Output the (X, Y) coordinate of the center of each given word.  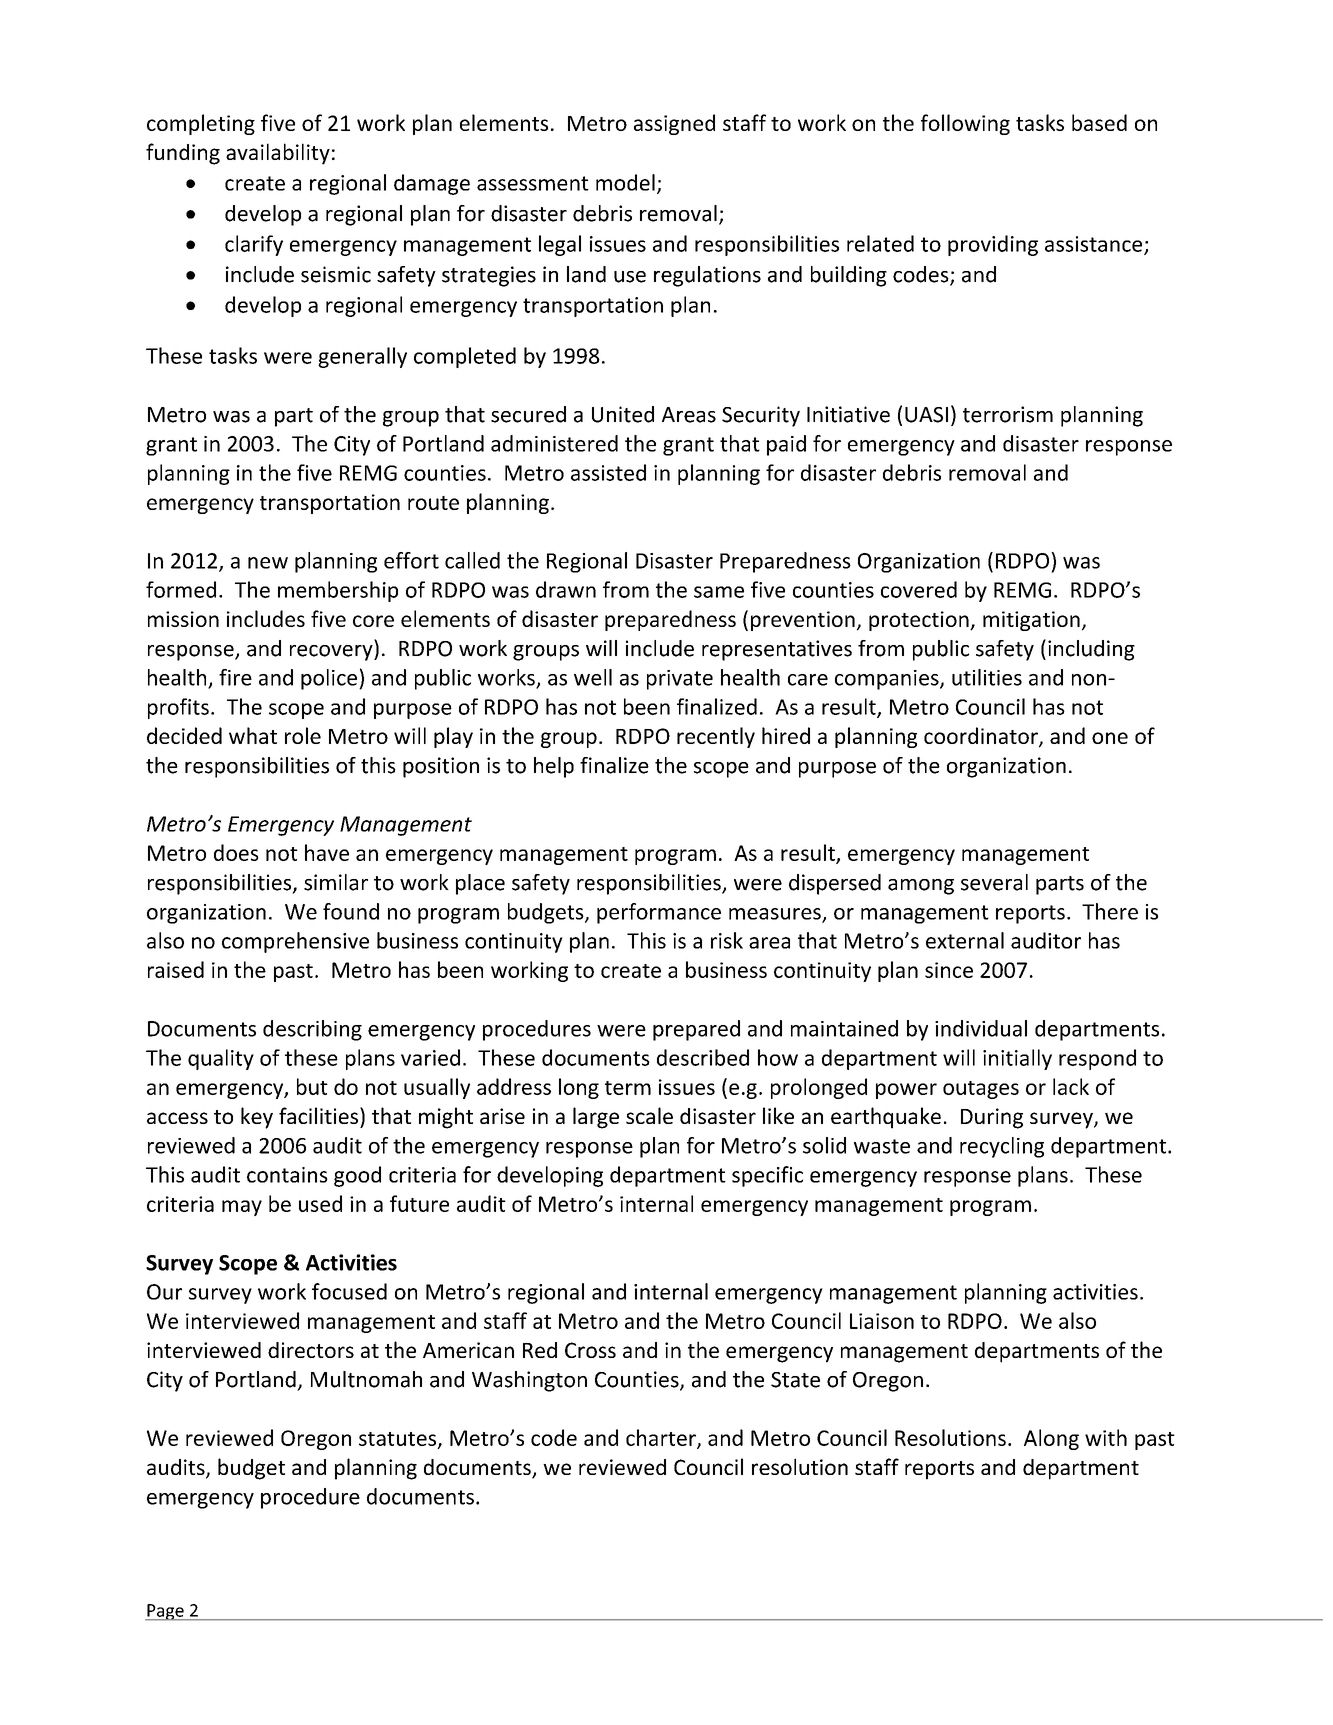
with (1106, 1437)
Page (165, 1612)
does (236, 852)
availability (278, 154)
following (965, 124)
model (625, 182)
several (994, 882)
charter (662, 1438)
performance (659, 913)
